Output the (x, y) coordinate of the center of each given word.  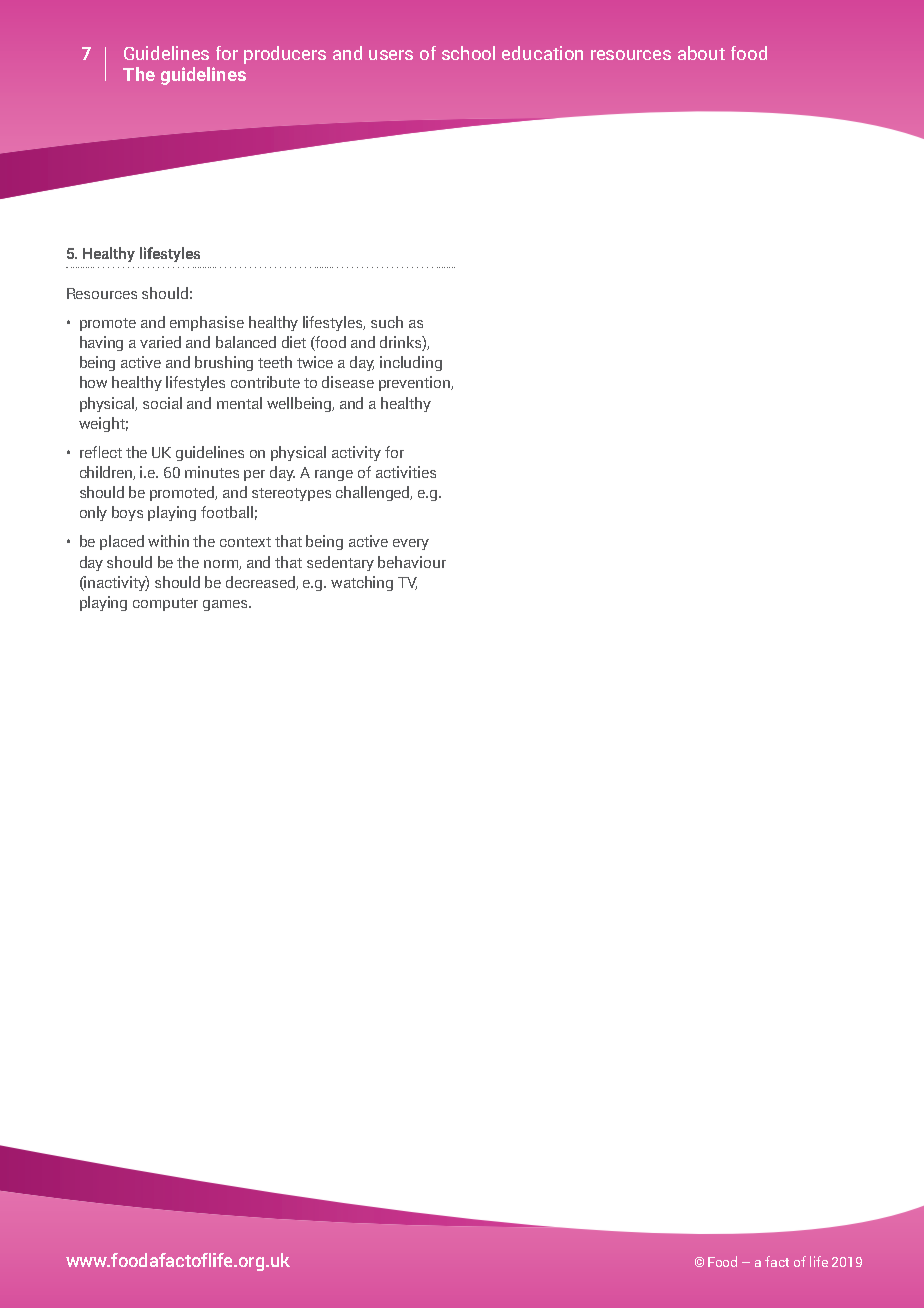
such (387, 322)
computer (165, 604)
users (391, 55)
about (701, 53)
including (411, 363)
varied (160, 342)
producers (285, 55)
